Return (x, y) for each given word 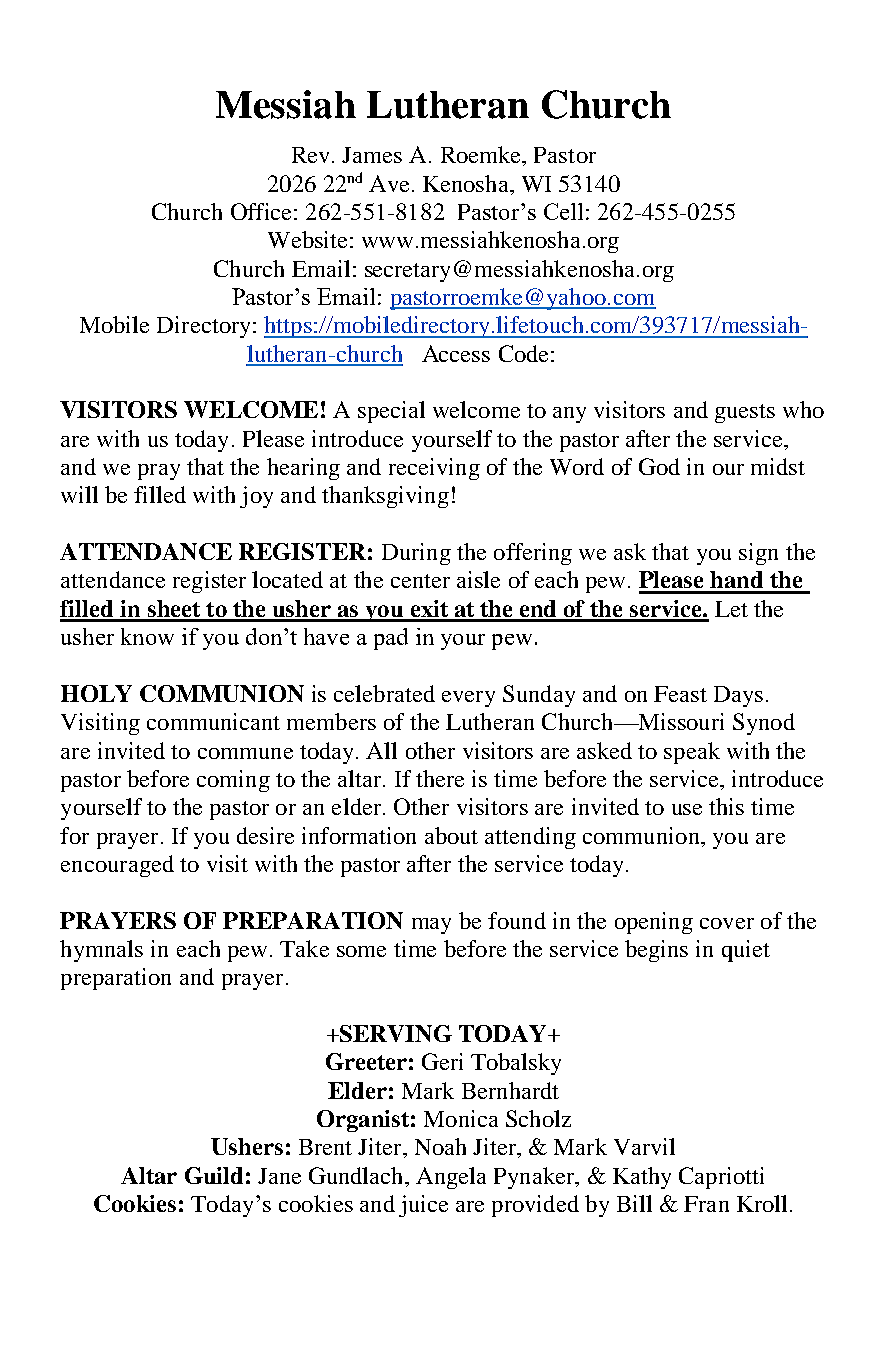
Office (261, 211)
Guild (214, 1175)
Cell (563, 211)
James (372, 155)
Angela (451, 1178)
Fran (706, 1204)
